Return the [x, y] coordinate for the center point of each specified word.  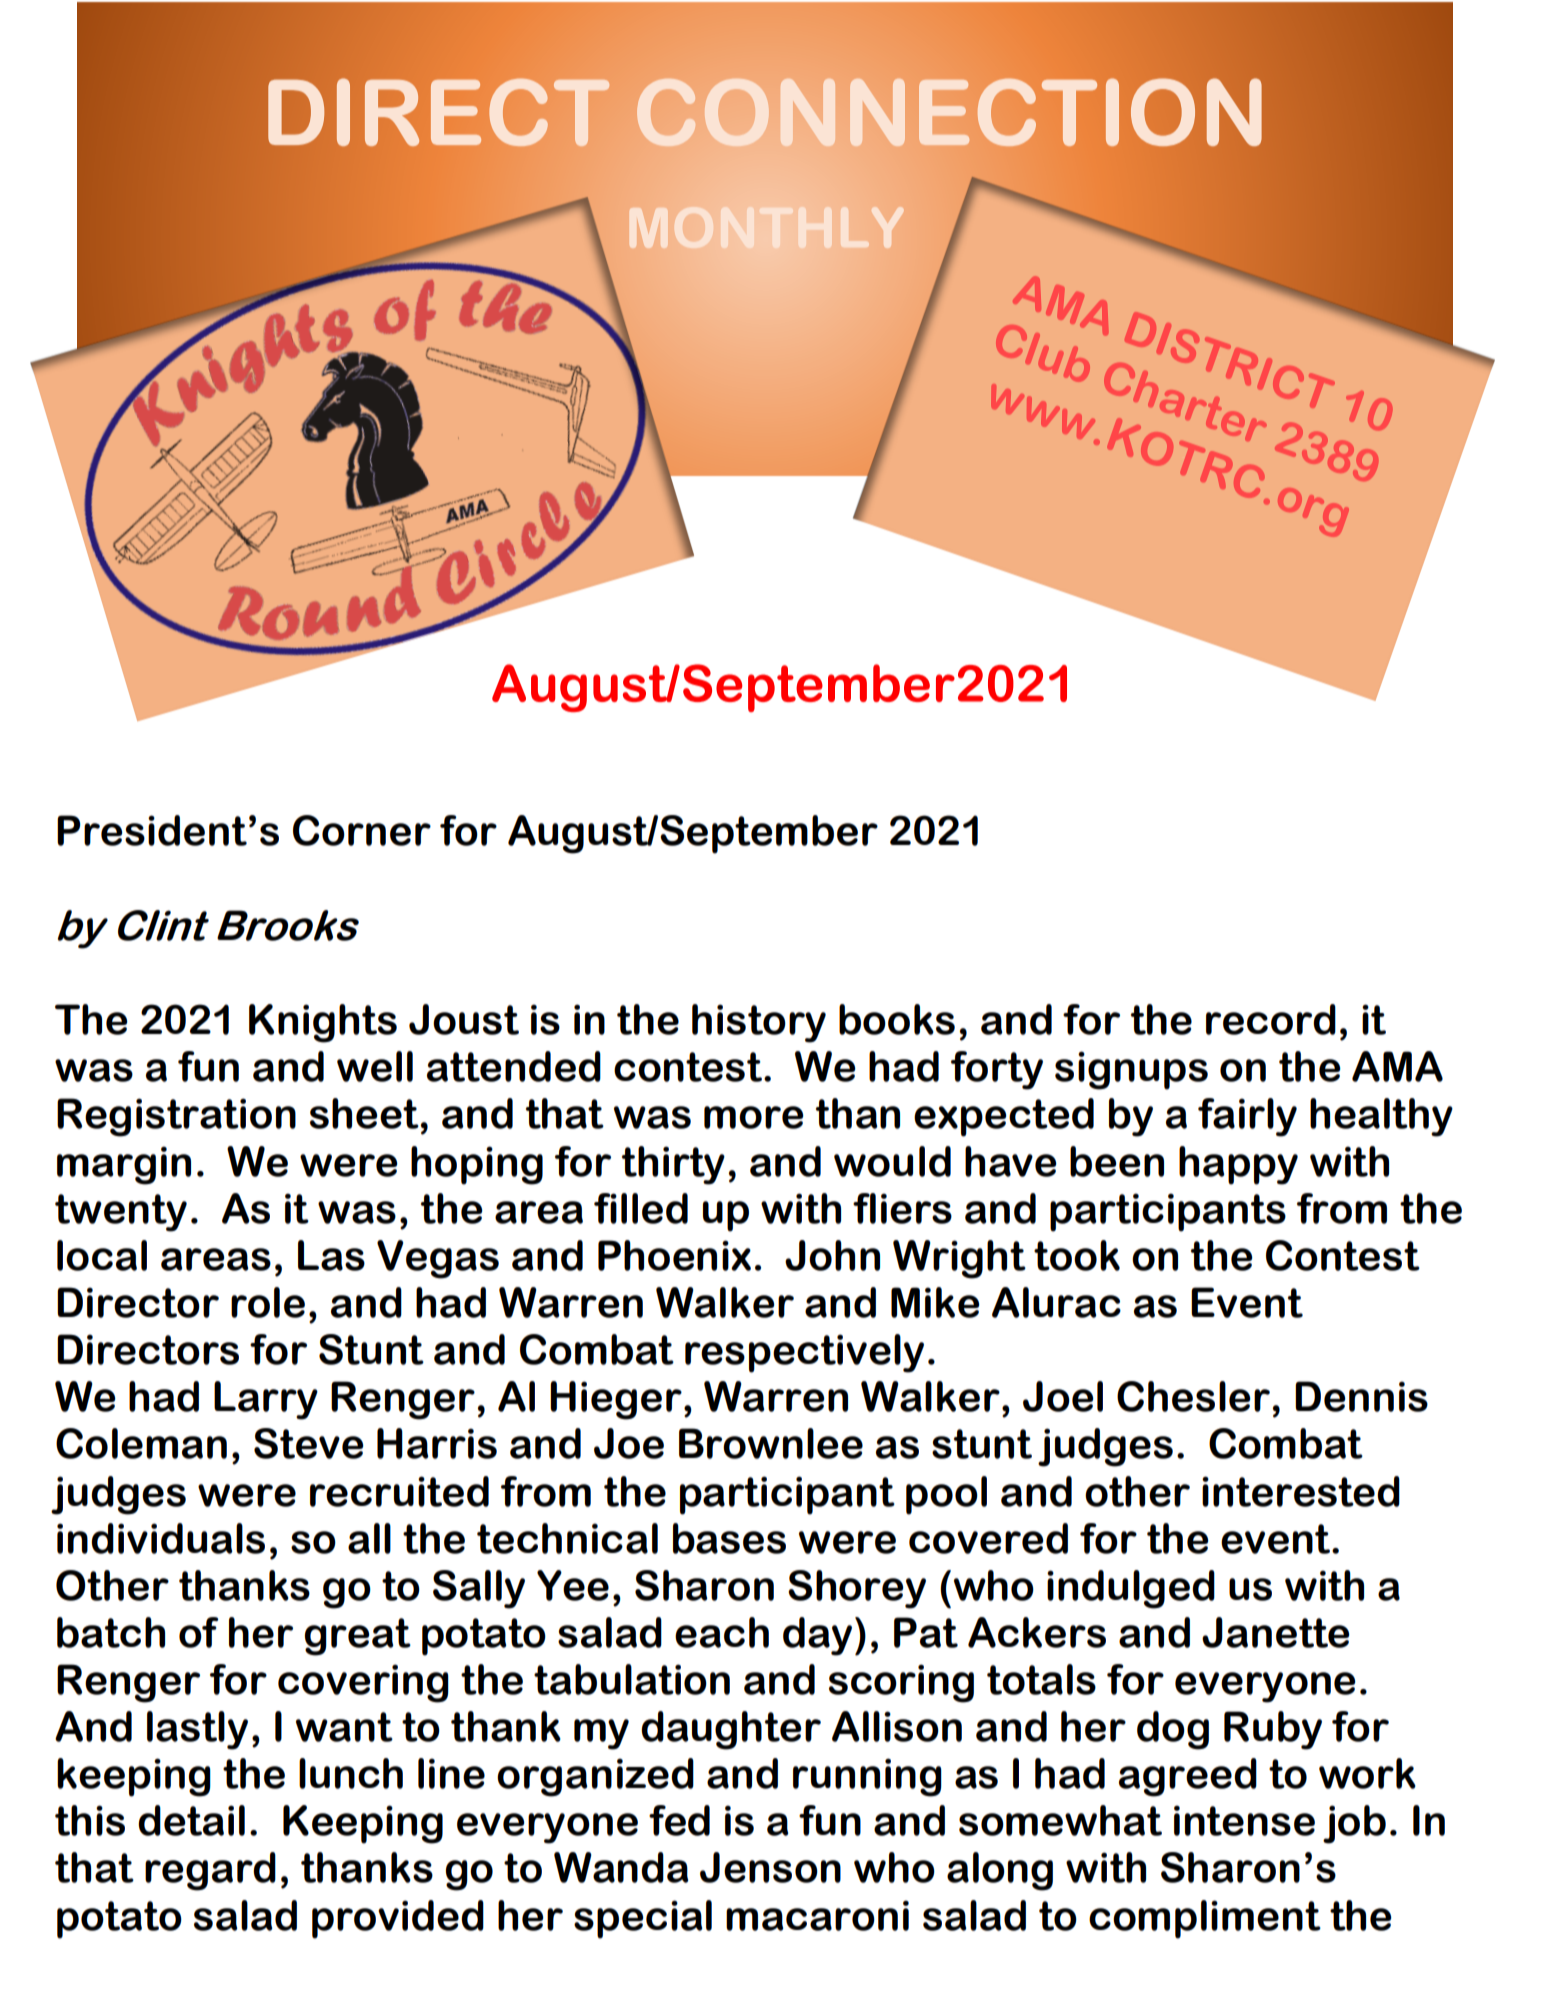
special [643, 1919]
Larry [266, 1400]
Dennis [1361, 1396]
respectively [804, 1353]
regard [210, 1871]
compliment [1205, 1919]
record [1271, 1019]
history [759, 1023]
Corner [362, 830]
